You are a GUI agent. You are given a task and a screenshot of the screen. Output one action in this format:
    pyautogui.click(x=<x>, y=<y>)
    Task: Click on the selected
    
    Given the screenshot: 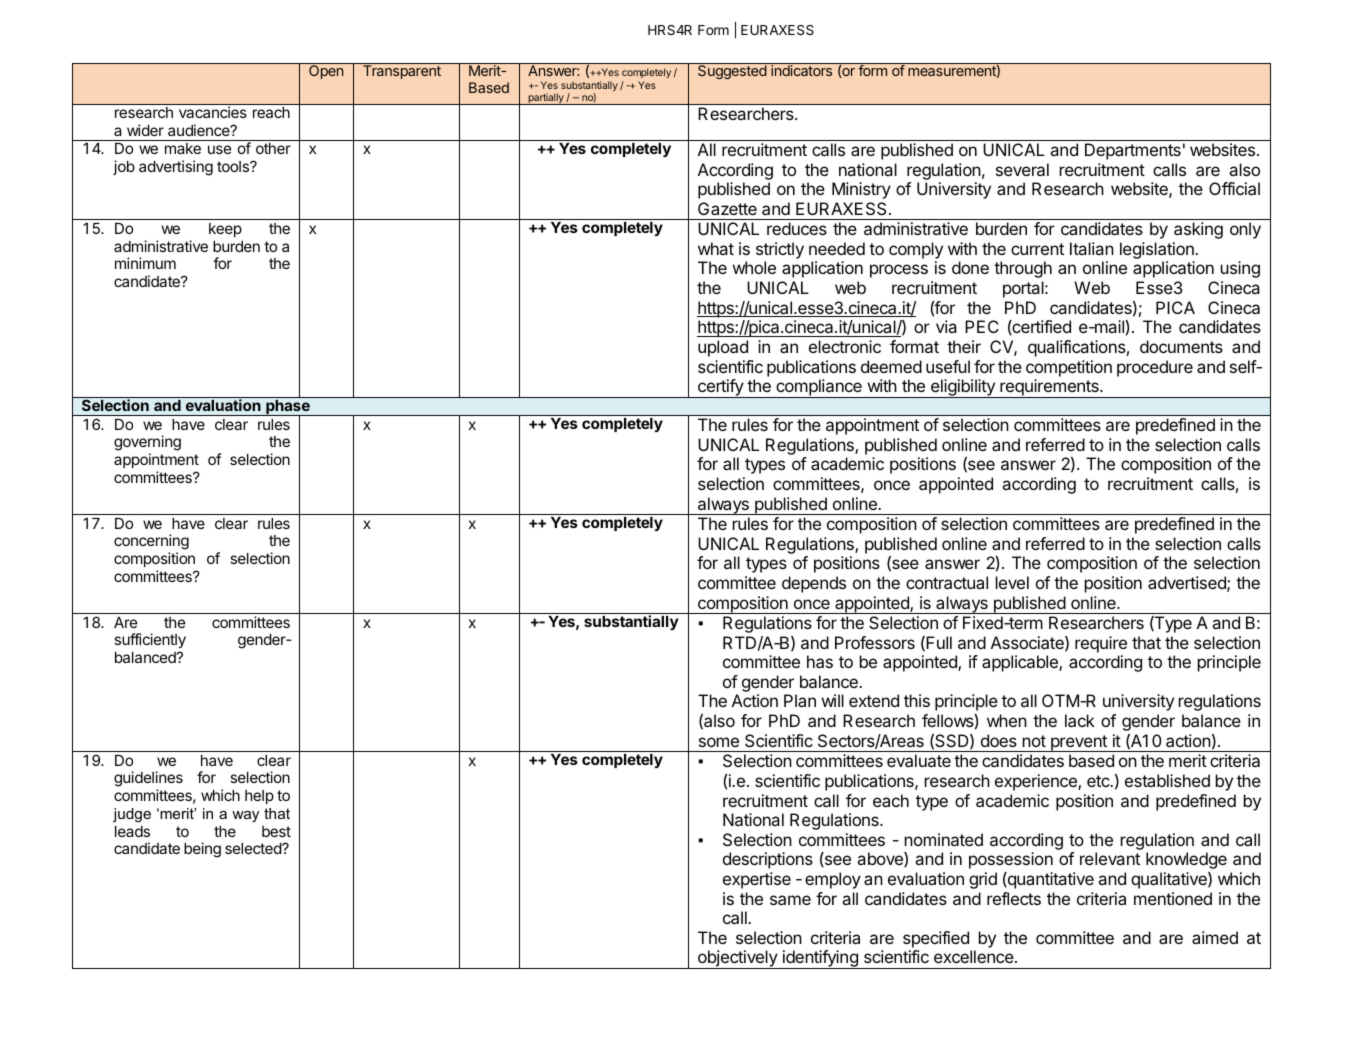 What is the action you would take?
    pyautogui.click(x=254, y=848)
